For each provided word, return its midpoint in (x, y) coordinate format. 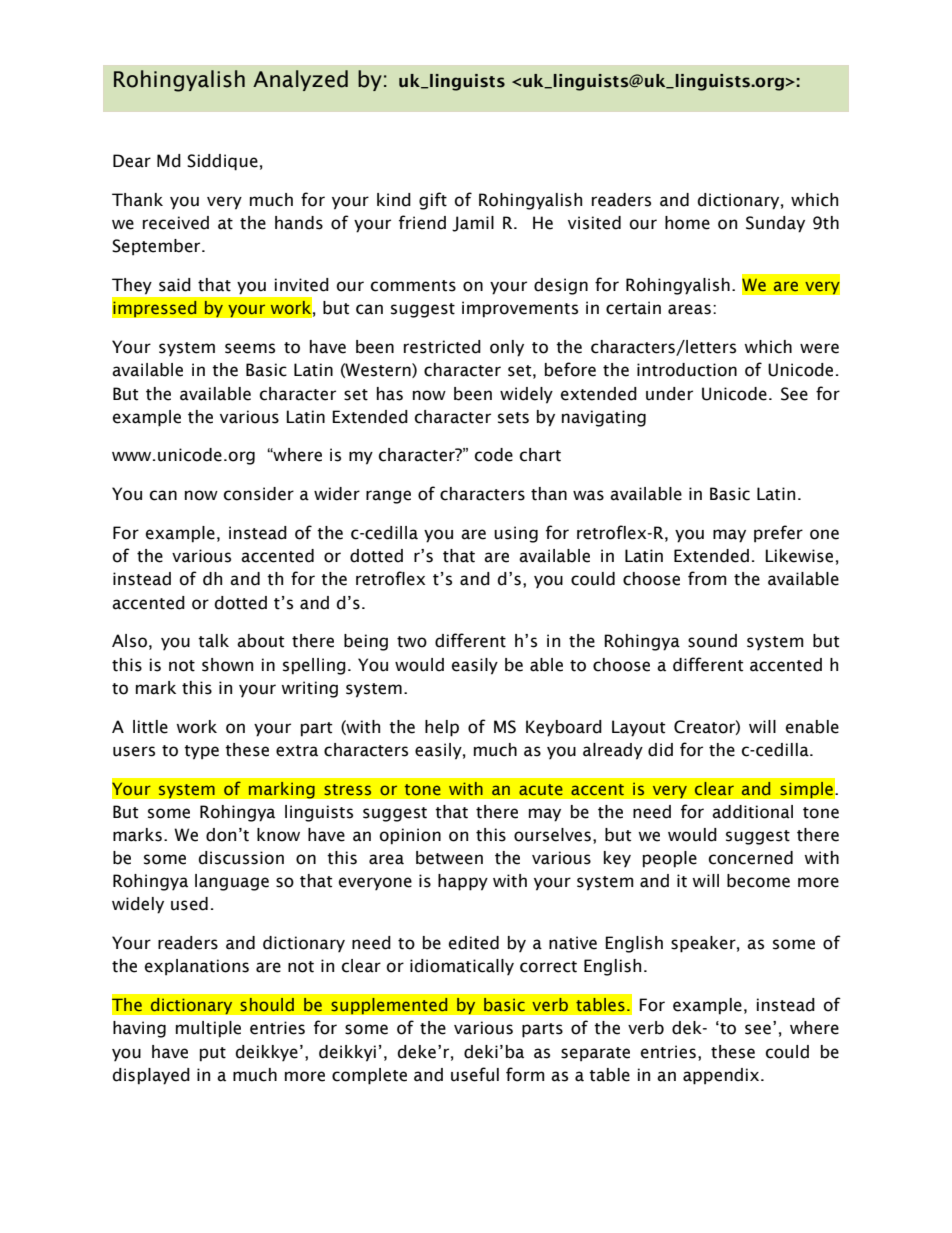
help (442, 728)
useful (475, 1074)
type (201, 752)
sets (513, 418)
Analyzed (300, 80)
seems (250, 348)
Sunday (775, 224)
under (669, 394)
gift (433, 201)
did (660, 750)
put (213, 1054)
